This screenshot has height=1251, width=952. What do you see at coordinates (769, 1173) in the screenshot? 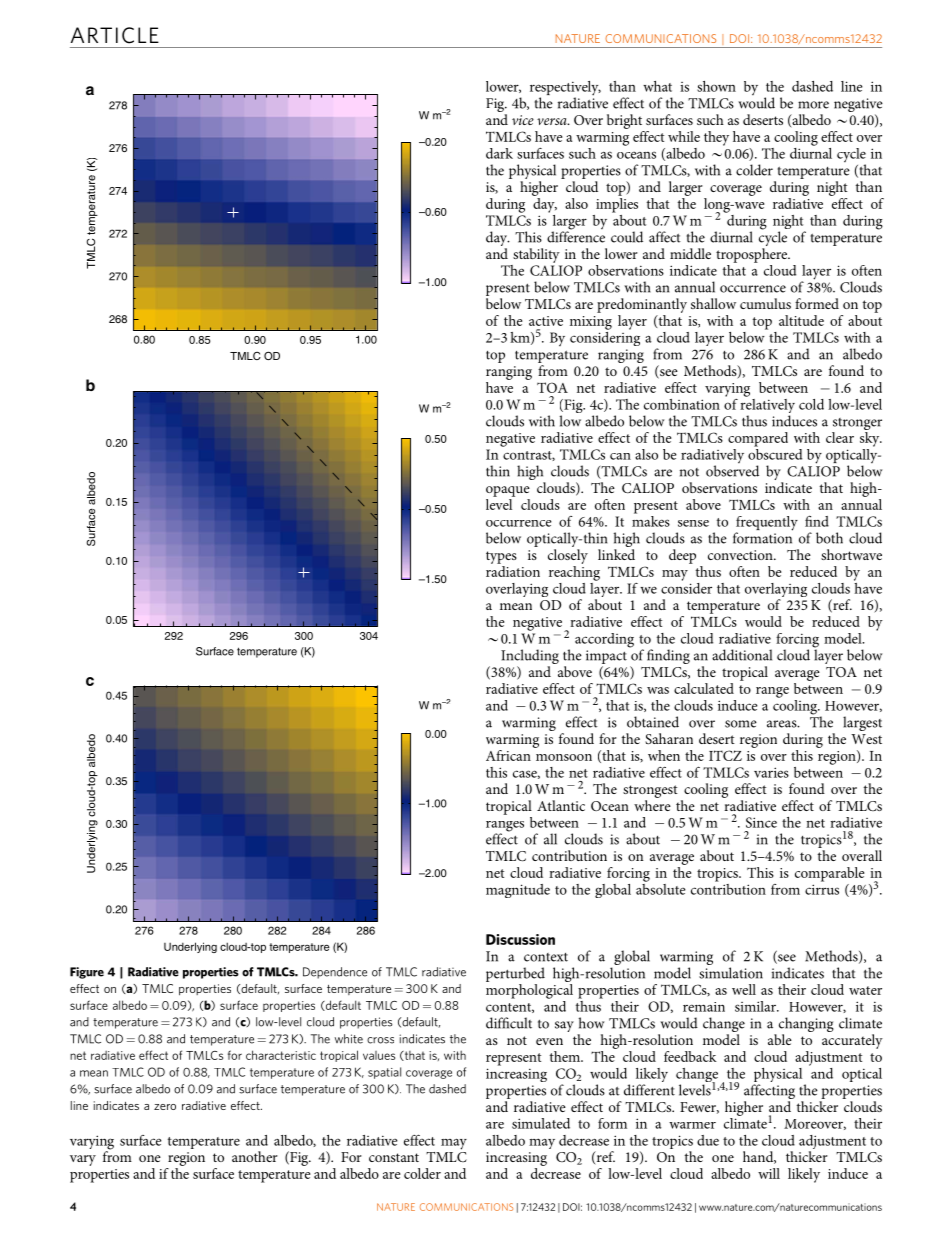
I see `will` at bounding box center [769, 1173].
